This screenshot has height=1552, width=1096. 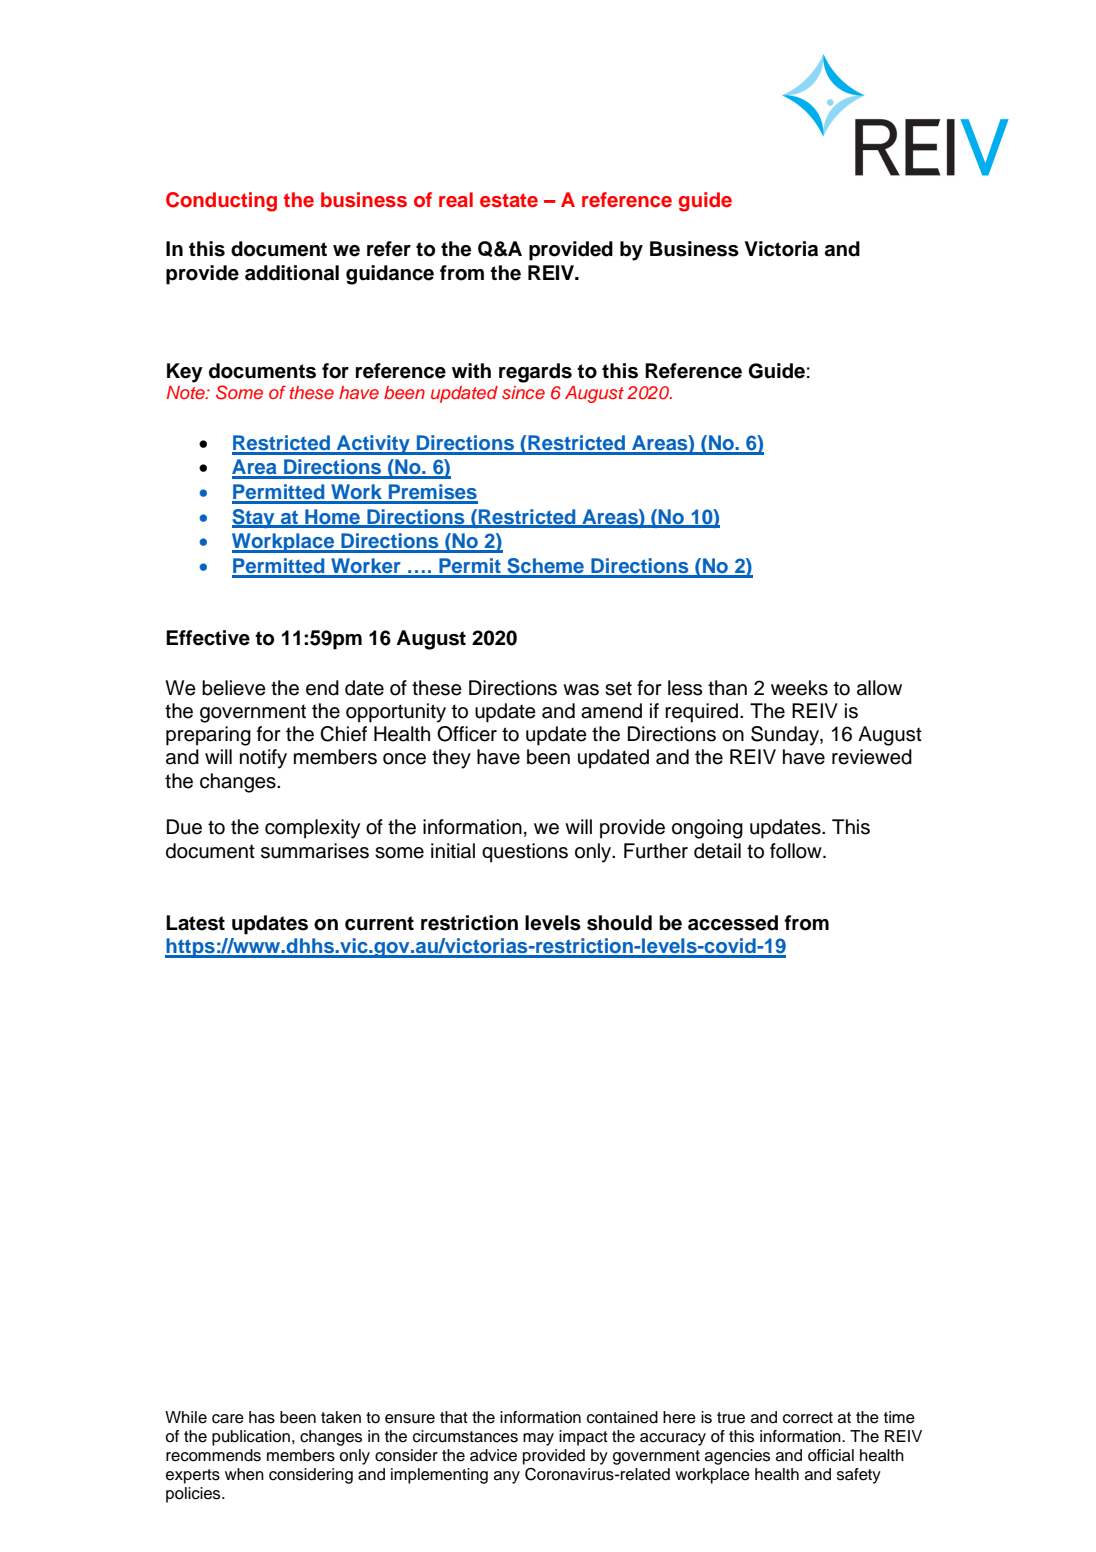 I want to click on regards, so click(x=535, y=373).
